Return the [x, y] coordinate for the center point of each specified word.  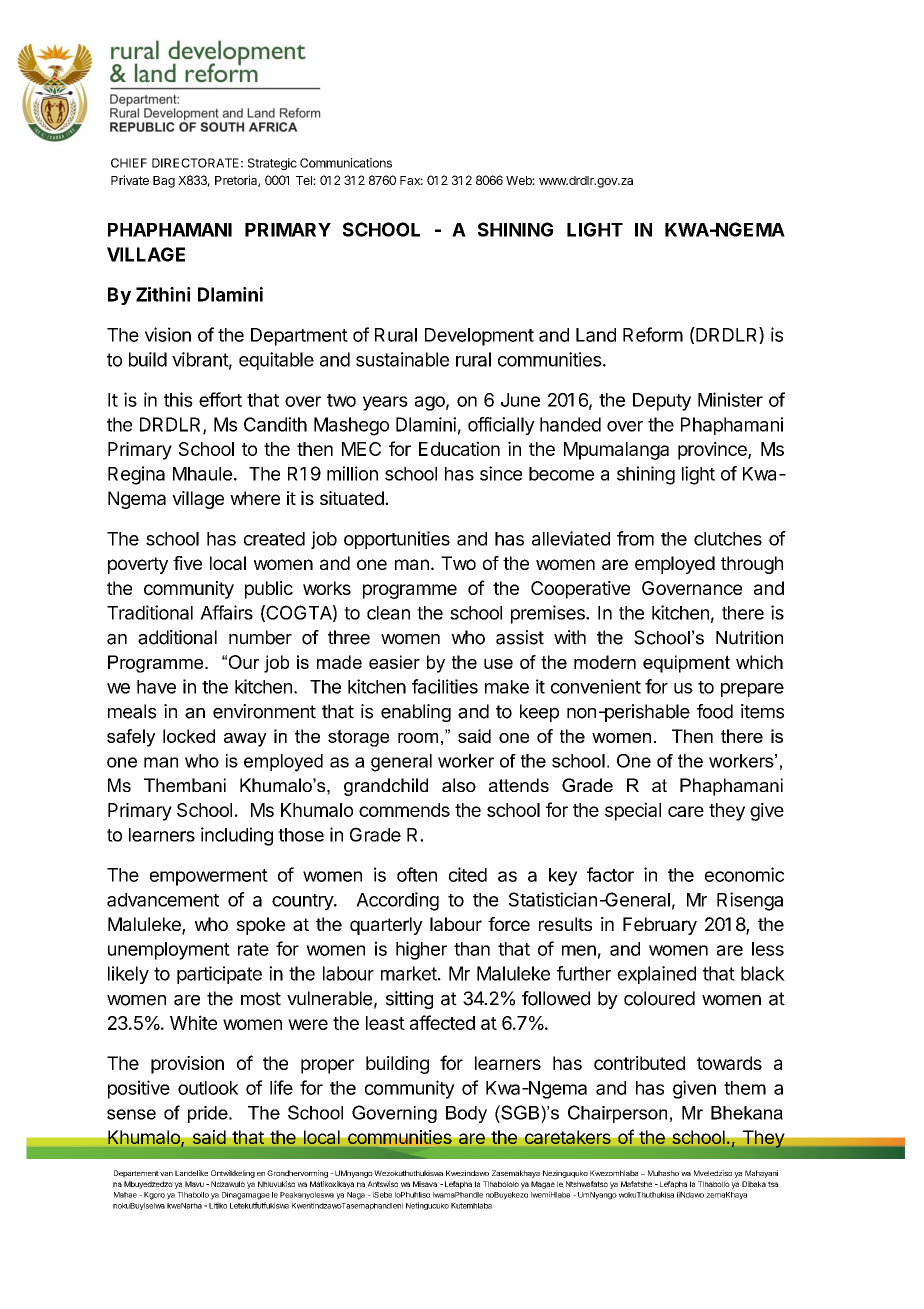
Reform [653, 334]
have [156, 687]
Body [466, 1114]
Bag [164, 182]
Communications [346, 163]
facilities [445, 686]
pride [209, 1114]
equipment [686, 664]
